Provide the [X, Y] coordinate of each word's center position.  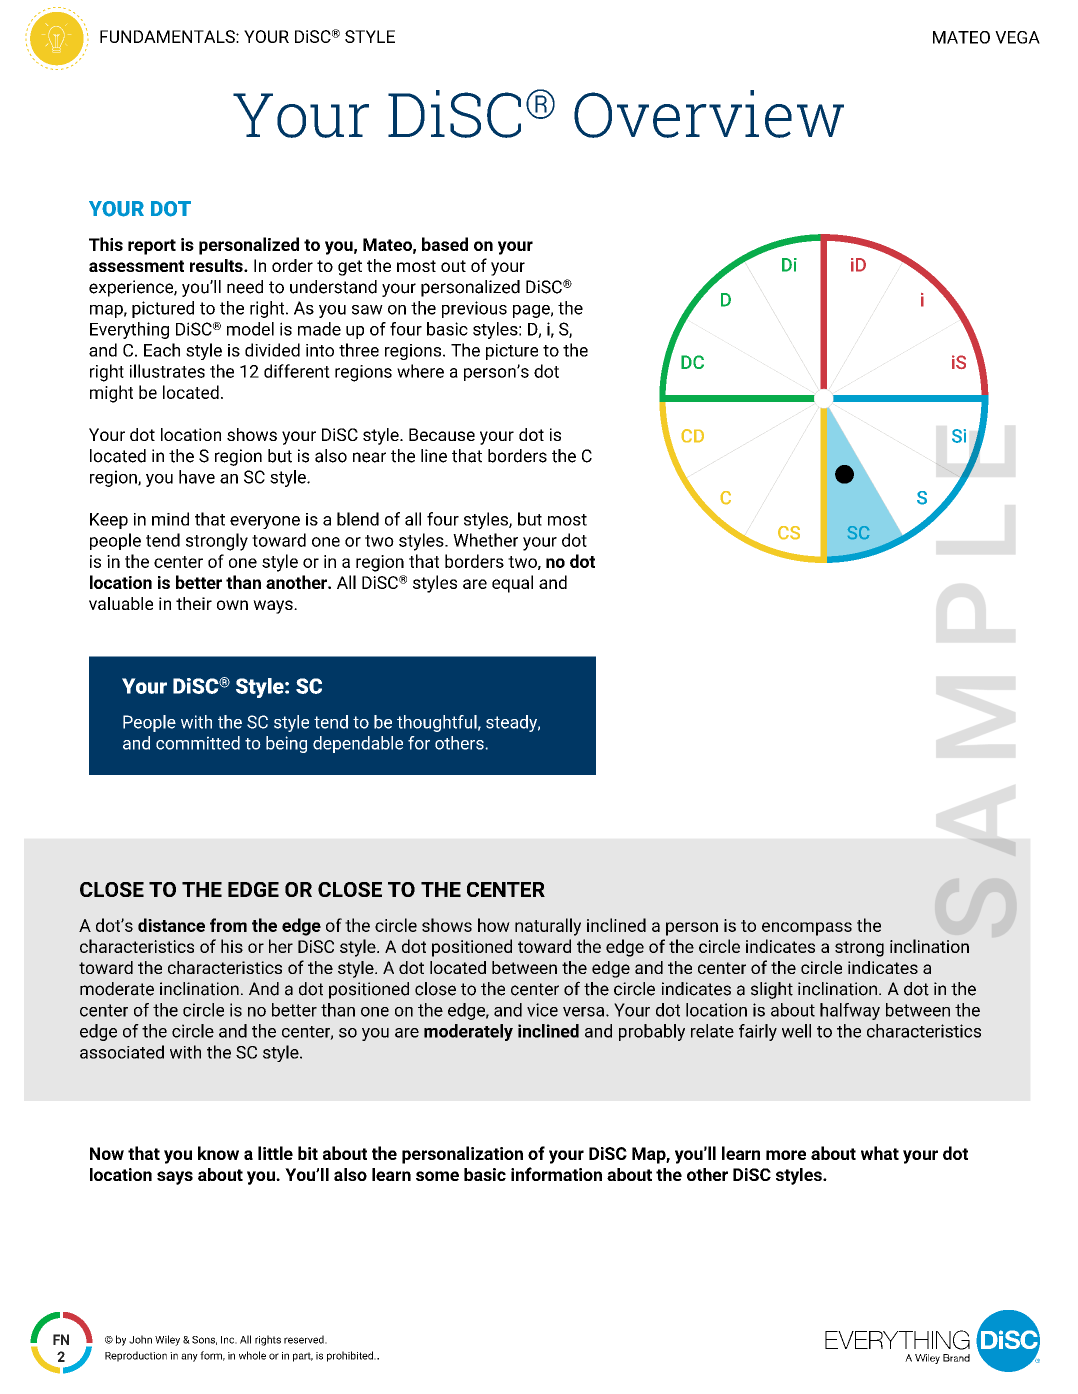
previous [474, 309]
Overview [709, 114]
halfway [850, 1011]
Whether [485, 540]
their [194, 603]
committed [198, 743]
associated [122, 1052]
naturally [548, 927]
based [445, 244]
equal [512, 584]
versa [585, 1012]
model [250, 329]
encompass [807, 929]
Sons [204, 1340]
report [152, 247]
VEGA [1017, 37]
